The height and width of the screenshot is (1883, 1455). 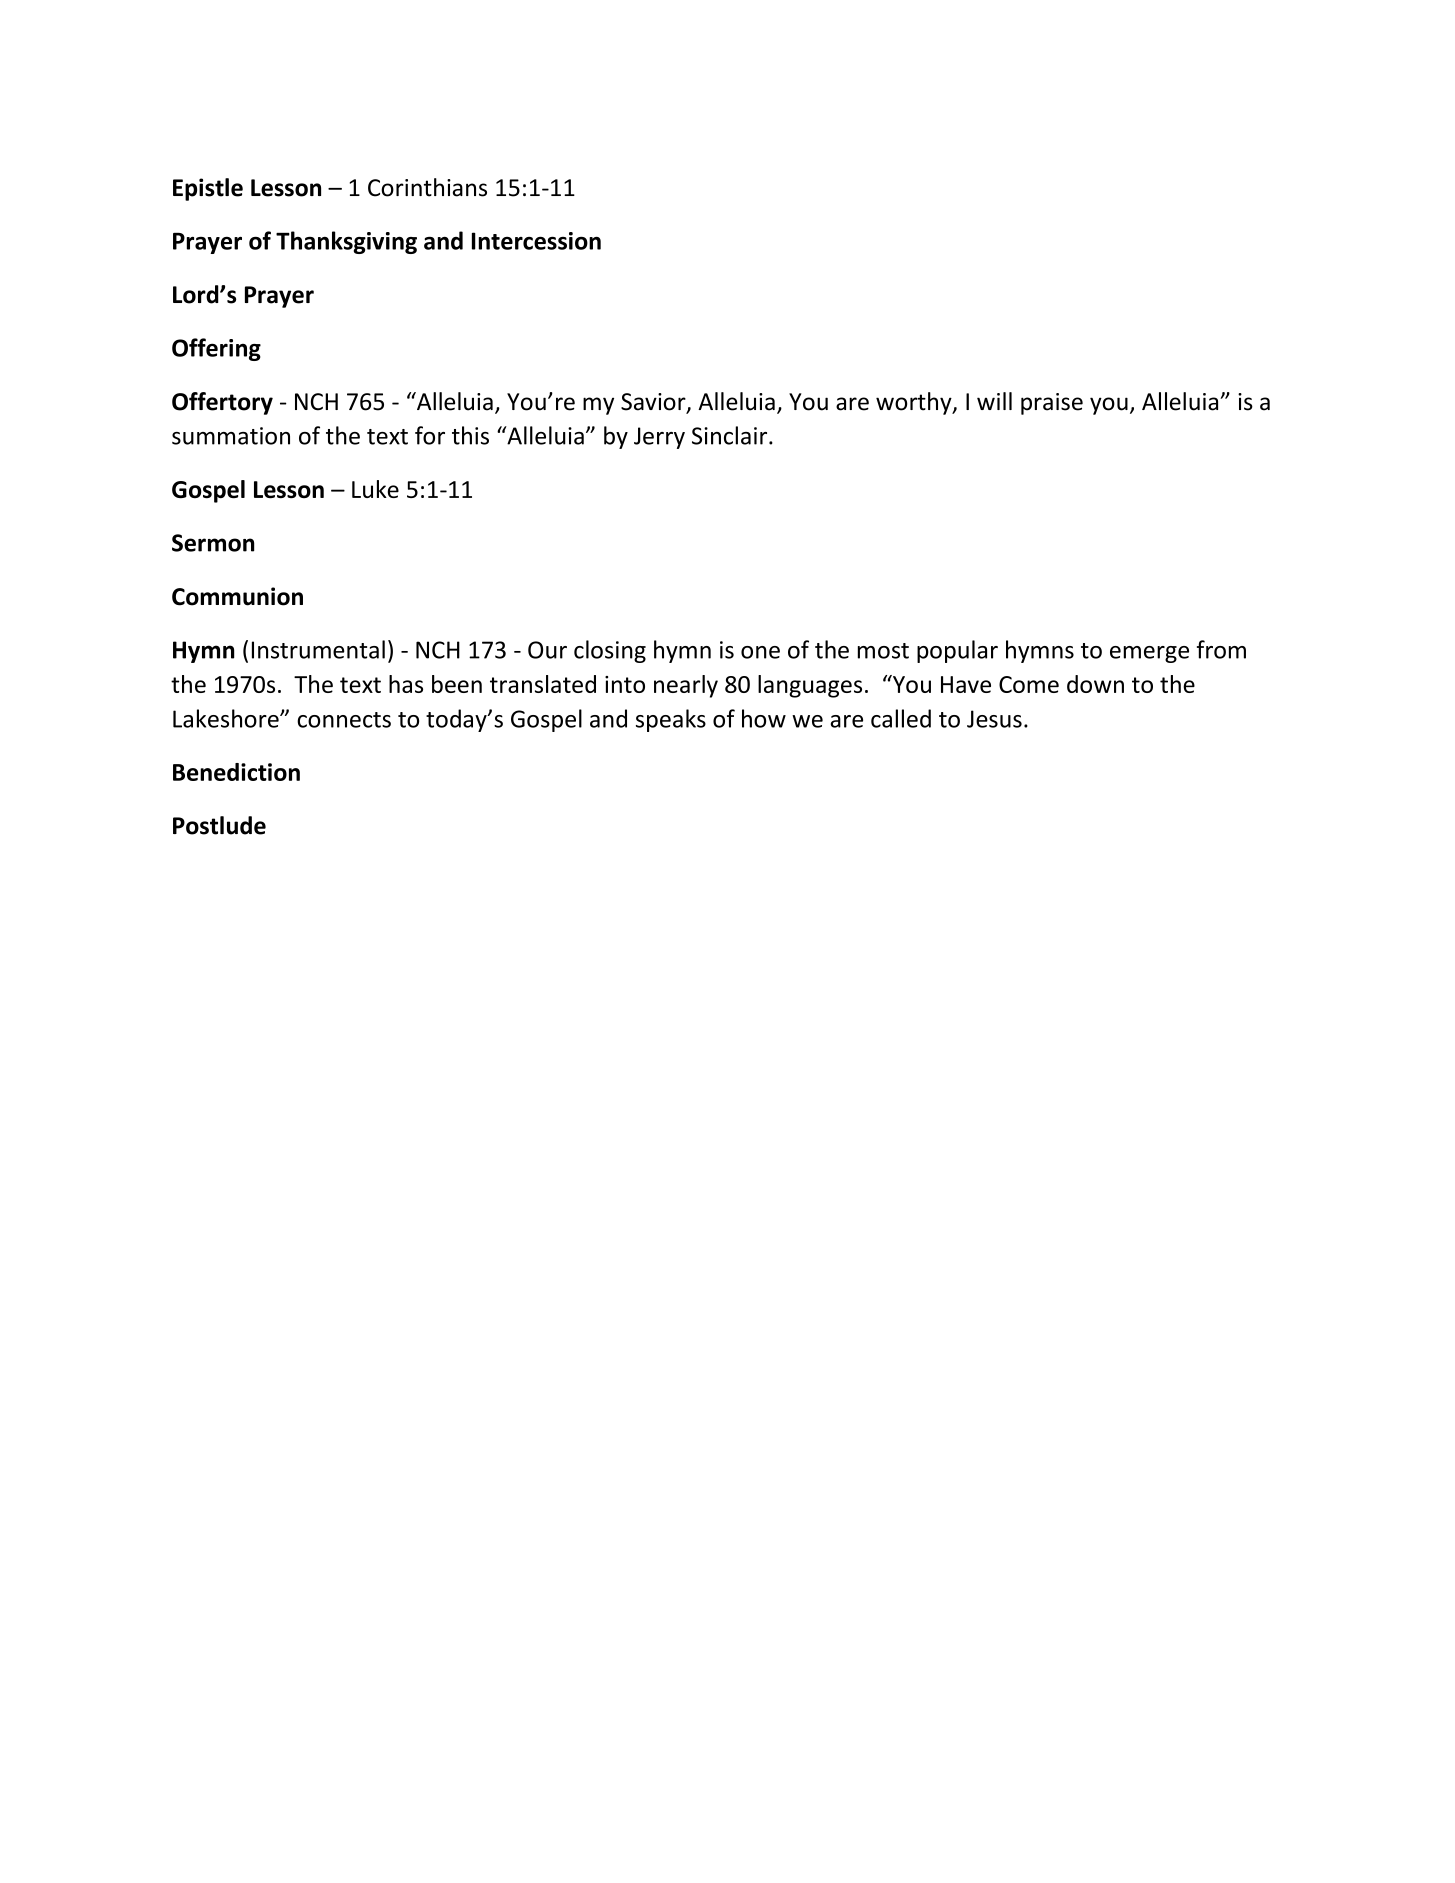 I want to click on praise, so click(x=1052, y=404).
